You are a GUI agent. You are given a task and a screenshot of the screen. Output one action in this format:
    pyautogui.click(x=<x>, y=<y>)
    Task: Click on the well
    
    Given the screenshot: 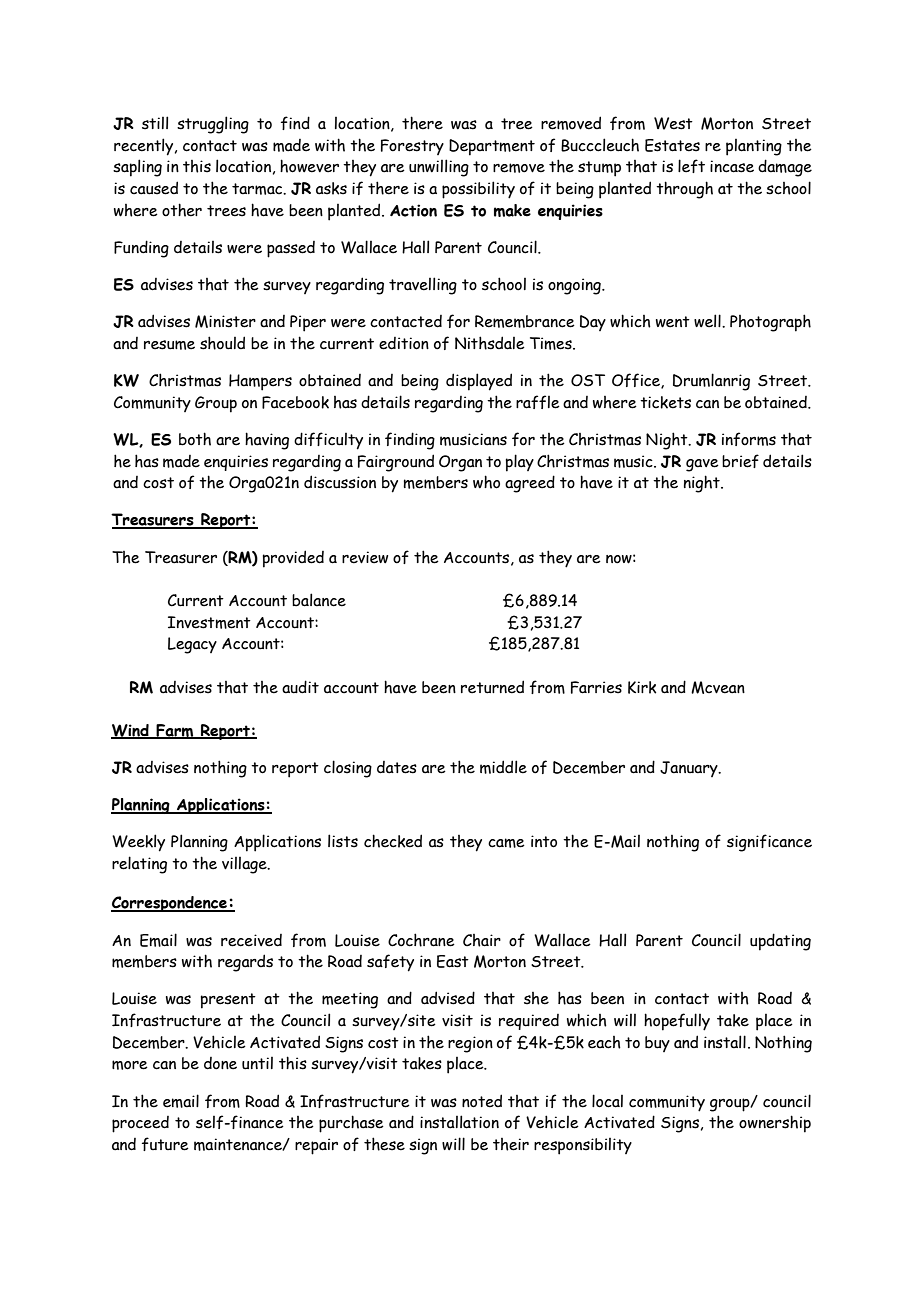 What is the action you would take?
    pyautogui.click(x=708, y=321)
